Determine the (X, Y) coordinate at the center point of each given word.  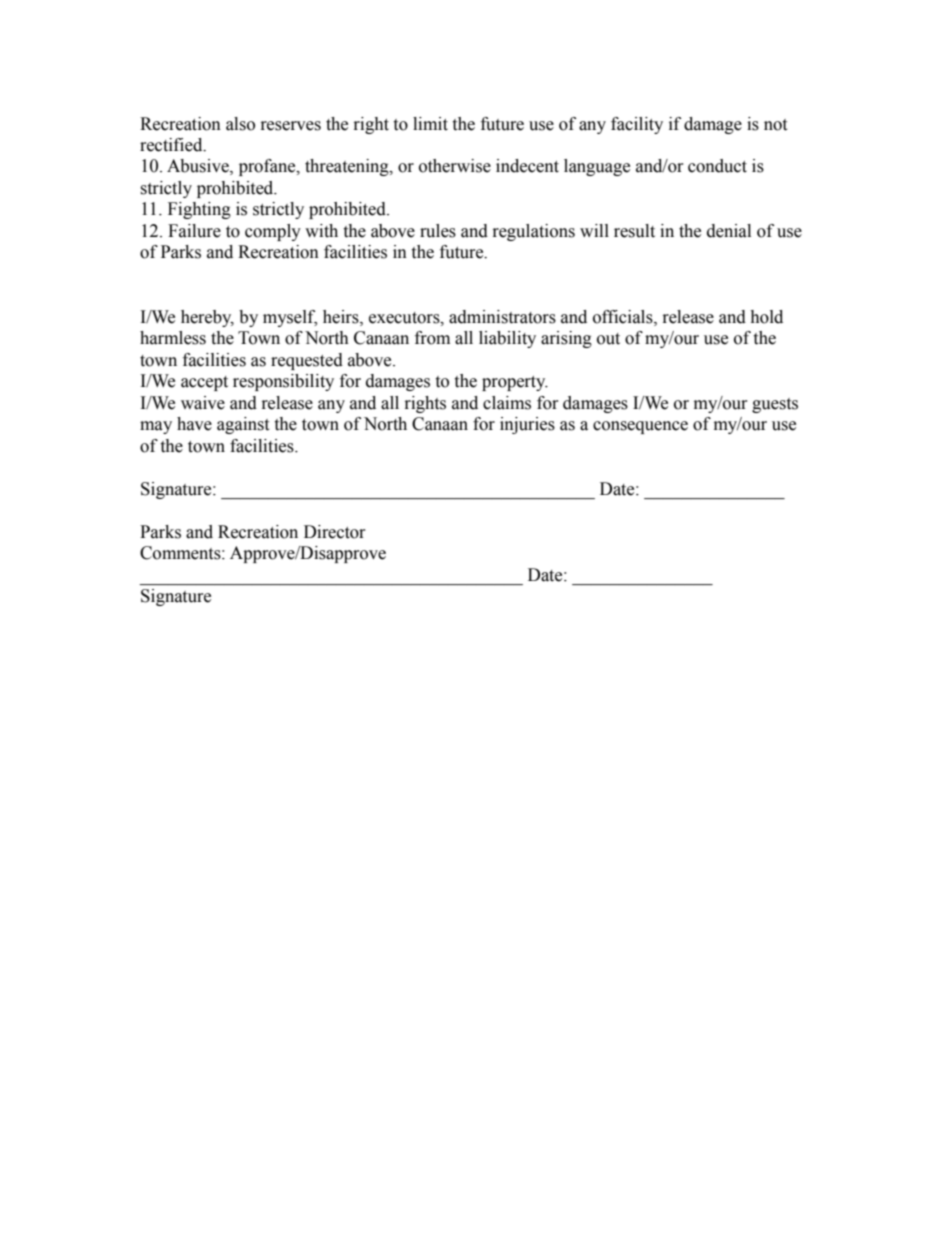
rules (438, 231)
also (240, 124)
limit (430, 124)
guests (775, 405)
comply (273, 232)
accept (204, 383)
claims (507, 403)
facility (637, 125)
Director (335, 532)
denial (729, 231)
